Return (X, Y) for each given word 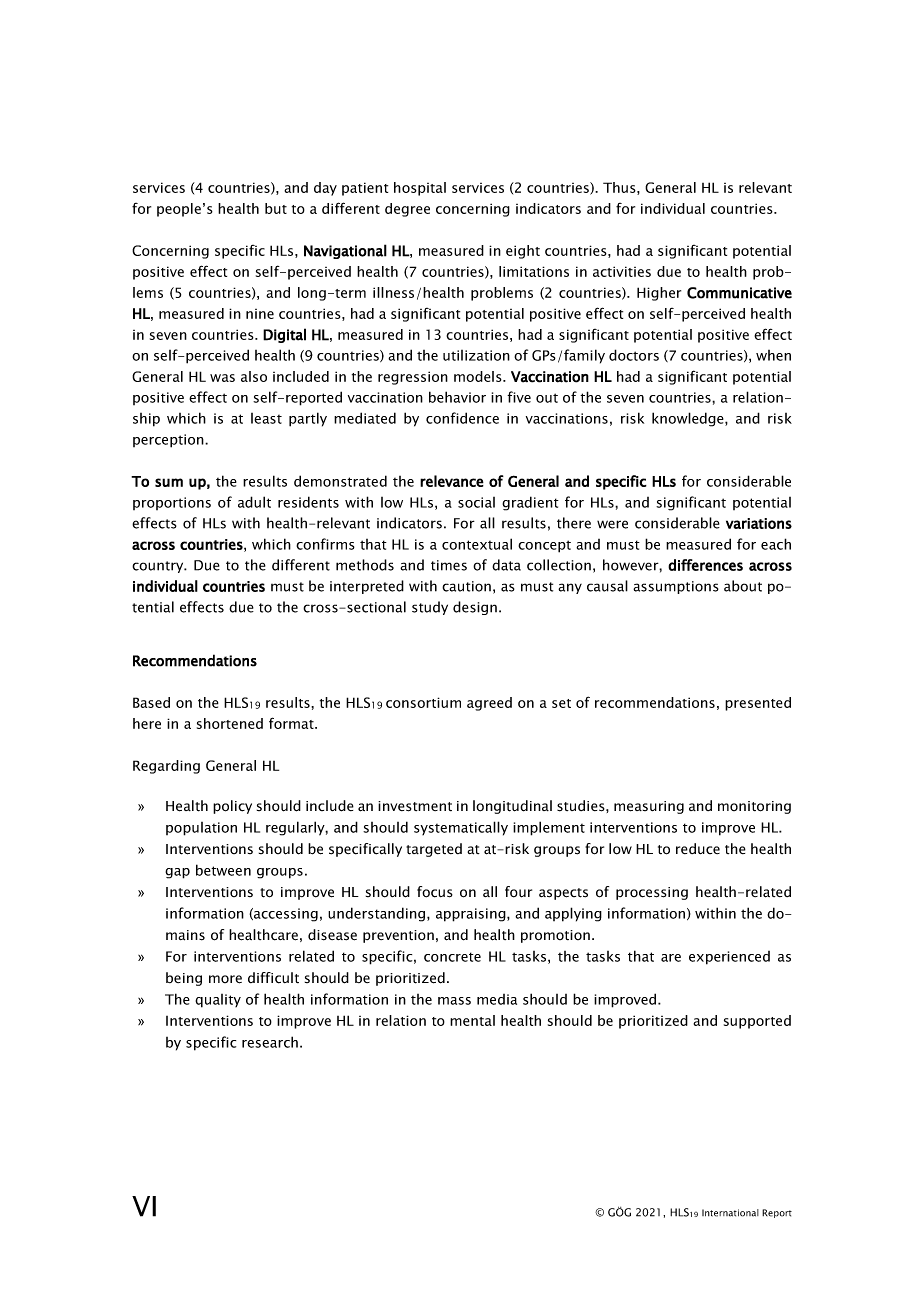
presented (758, 704)
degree (407, 210)
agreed (489, 704)
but (276, 208)
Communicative (739, 293)
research (270, 1042)
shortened (230, 723)
